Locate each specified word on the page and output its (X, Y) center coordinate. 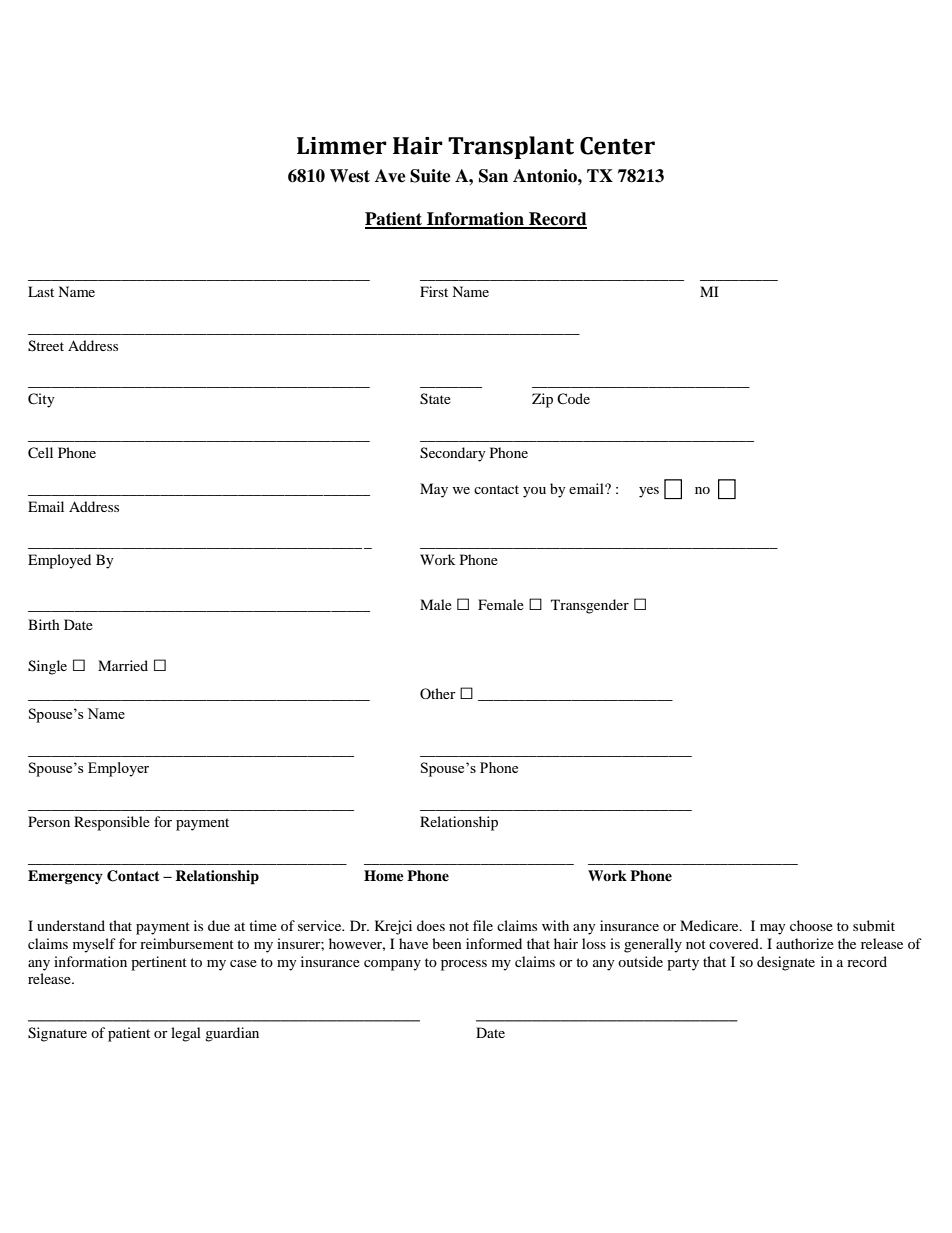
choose (811, 925)
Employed (59, 561)
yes (649, 492)
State (435, 399)
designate (786, 963)
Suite (430, 176)
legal (186, 1034)
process (464, 965)
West (350, 176)
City (41, 400)
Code (573, 398)
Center (617, 146)
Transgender (590, 606)
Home (384, 875)
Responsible (112, 823)
